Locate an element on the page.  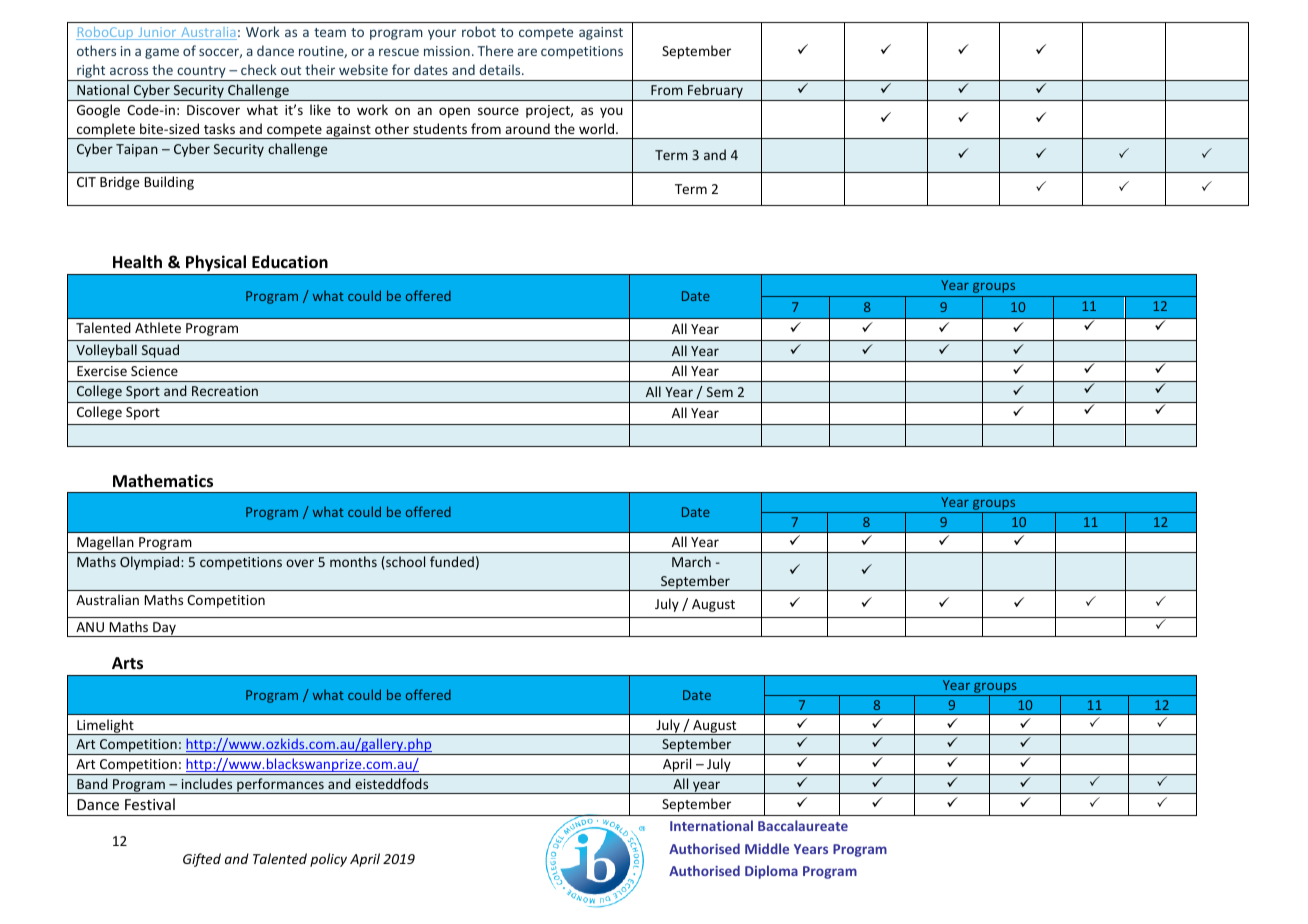
February is located at coordinates (715, 92).
